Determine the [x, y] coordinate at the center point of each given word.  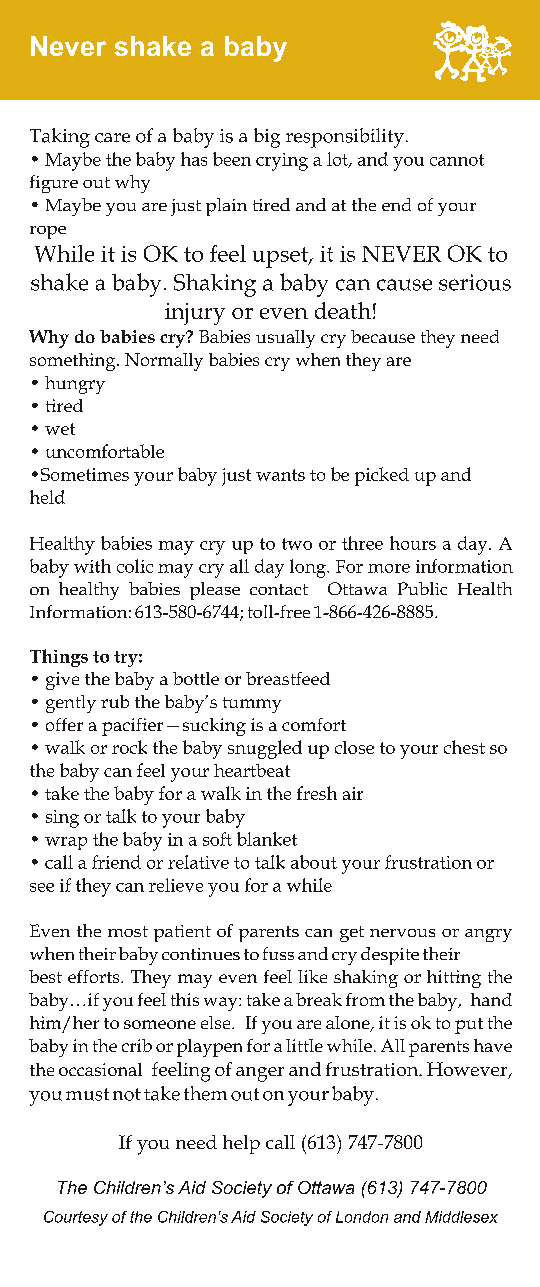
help [241, 1144]
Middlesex [461, 1217]
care [112, 138]
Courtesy [76, 1218]
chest [464, 747]
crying [282, 162]
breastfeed [288, 678]
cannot [457, 160]
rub [115, 701]
